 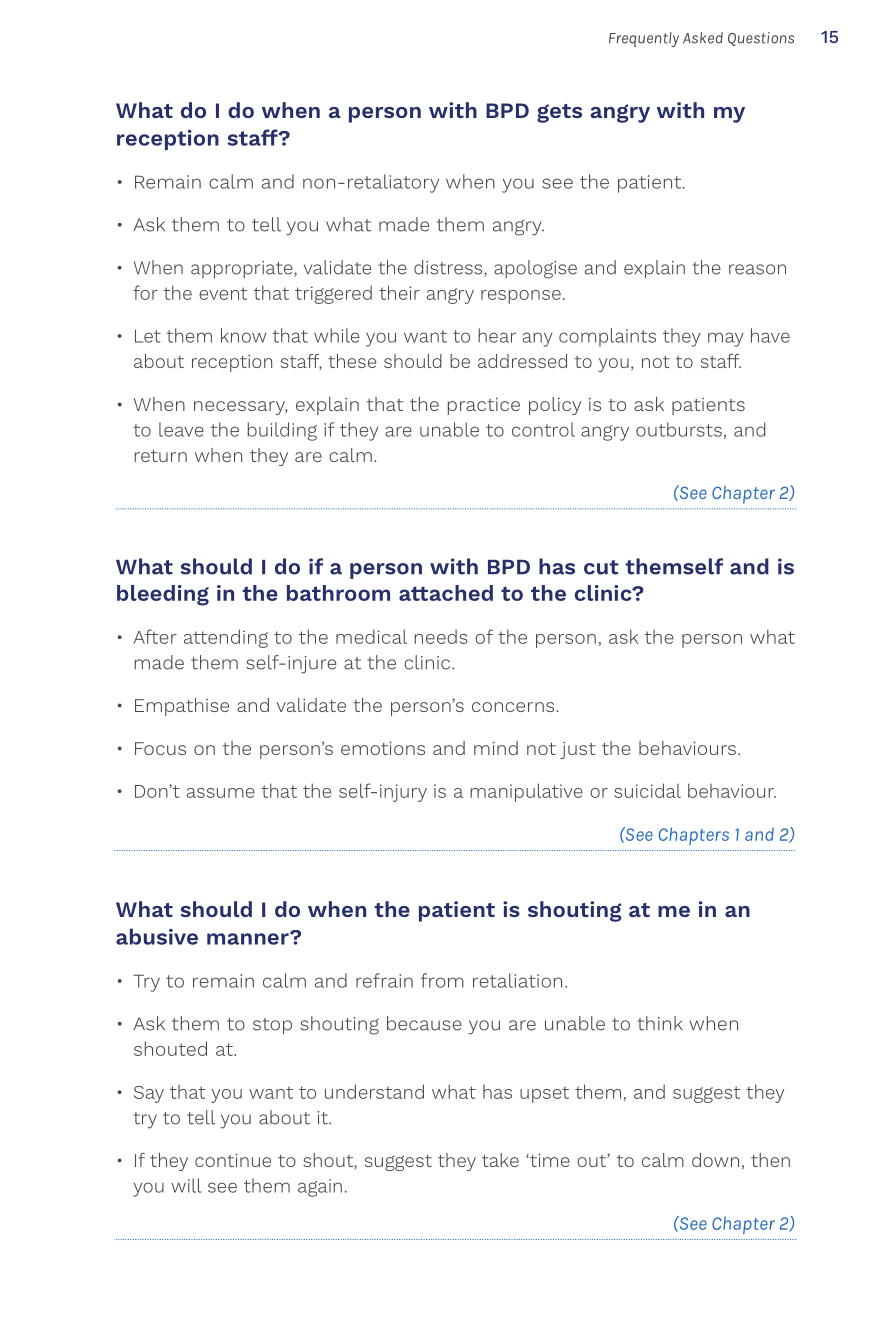 What do you see at coordinates (601, 567) in the image?
I see `cut` at bounding box center [601, 567].
